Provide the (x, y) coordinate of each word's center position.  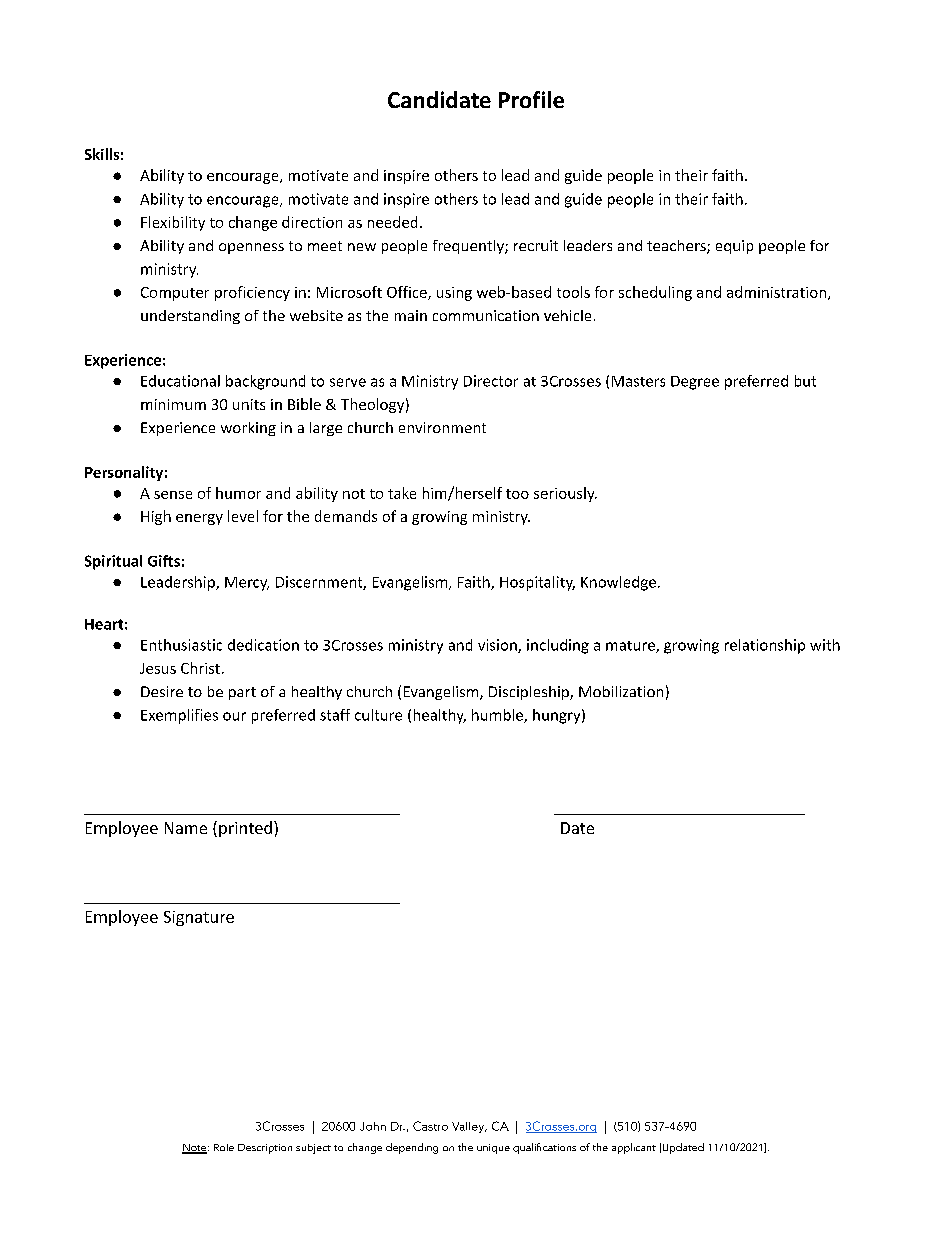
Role (224, 1147)
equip (734, 247)
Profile (531, 99)
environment (442, 427)
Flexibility (173, 223)
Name (186, 828)
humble (498, 716)
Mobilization (621, 691)
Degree (695, 383)
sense (173, 495)
